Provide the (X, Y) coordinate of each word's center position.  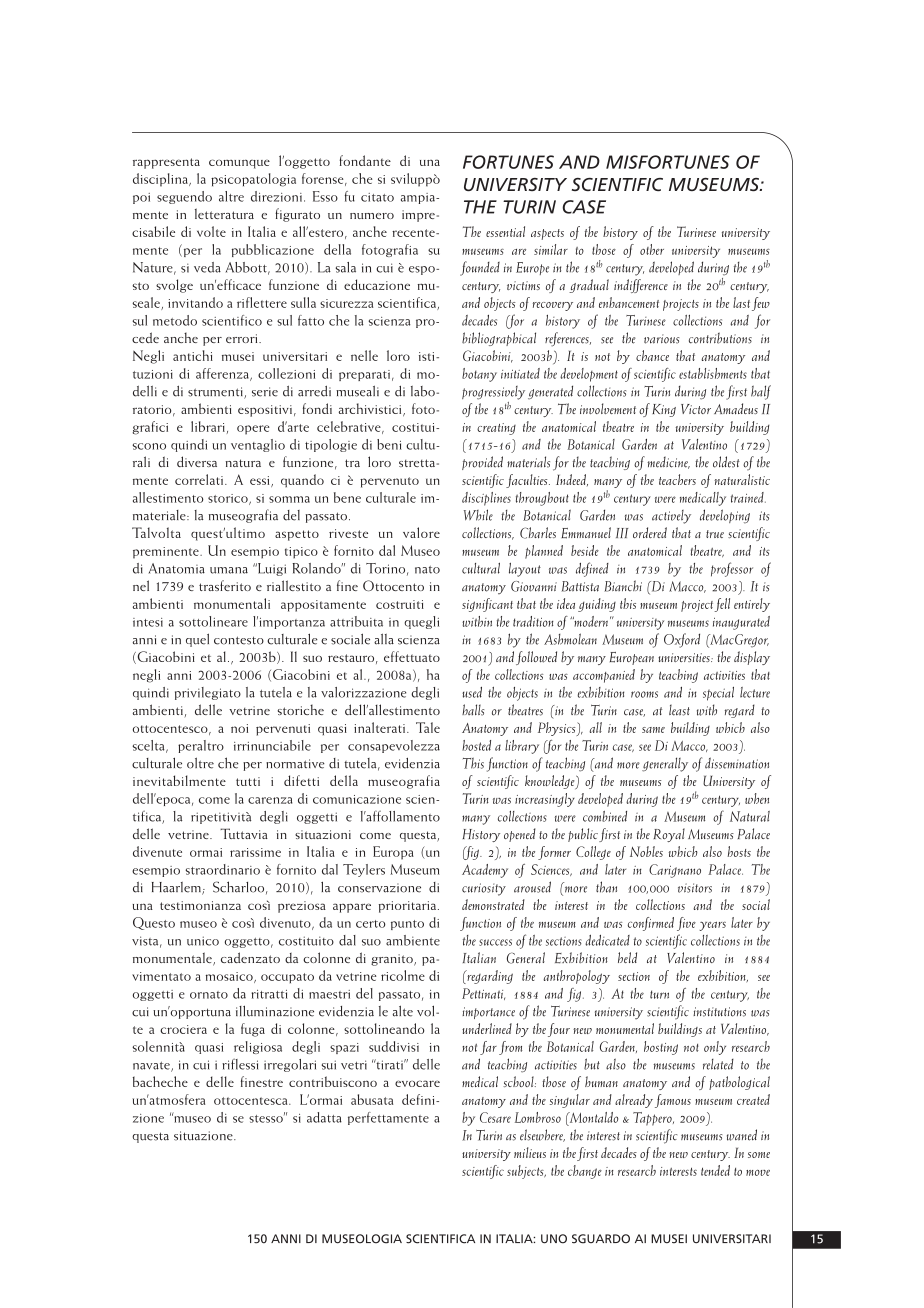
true (715, 534)
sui (329, 1065)
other (652, 249)
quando (302, 480)
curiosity (484, 889)
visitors (695, 888)
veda (207, 267)
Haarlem (177, 888)
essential (505, 231)
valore (421, 532)
